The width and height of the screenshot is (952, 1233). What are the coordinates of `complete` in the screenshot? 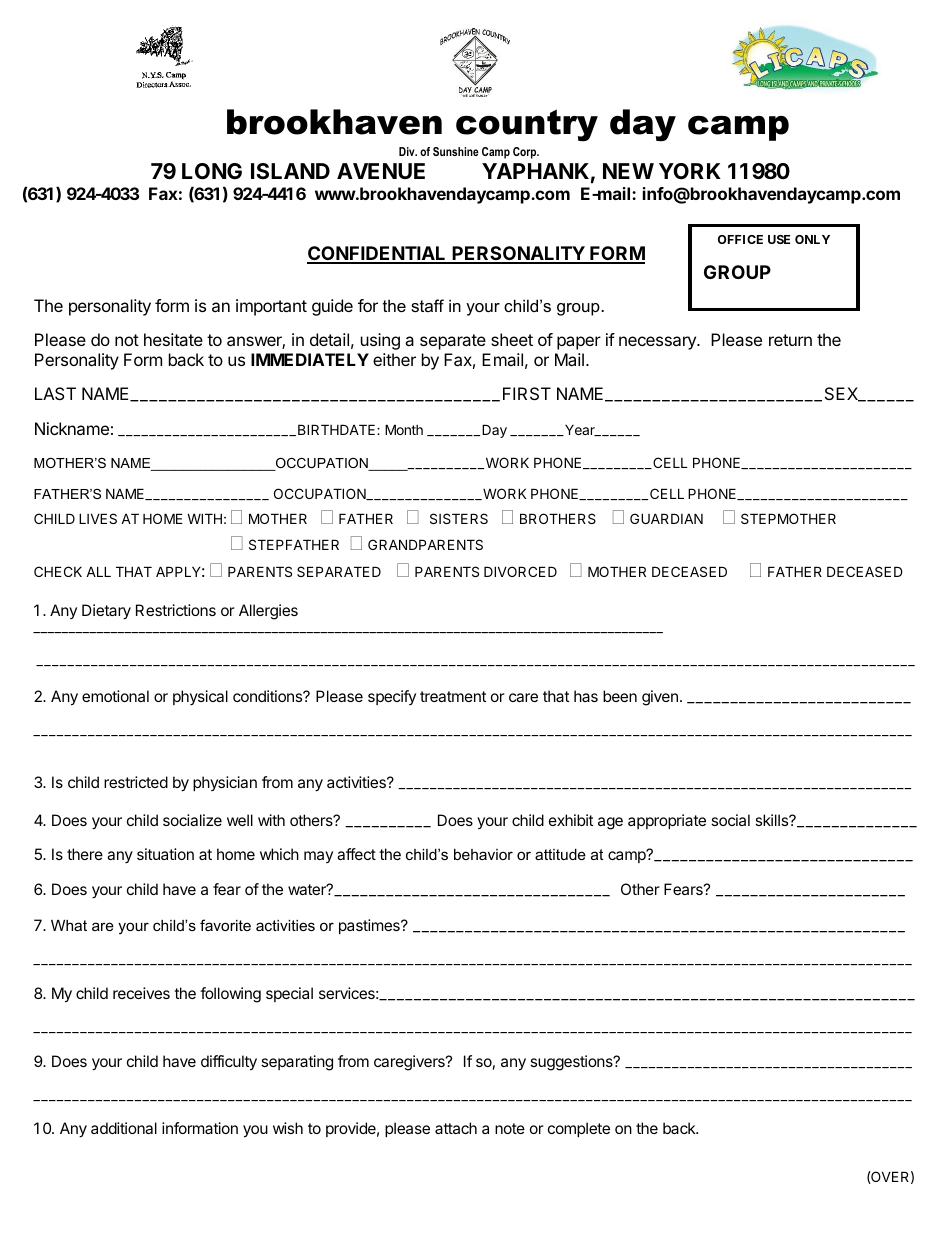 It's located at (579, 1129).
